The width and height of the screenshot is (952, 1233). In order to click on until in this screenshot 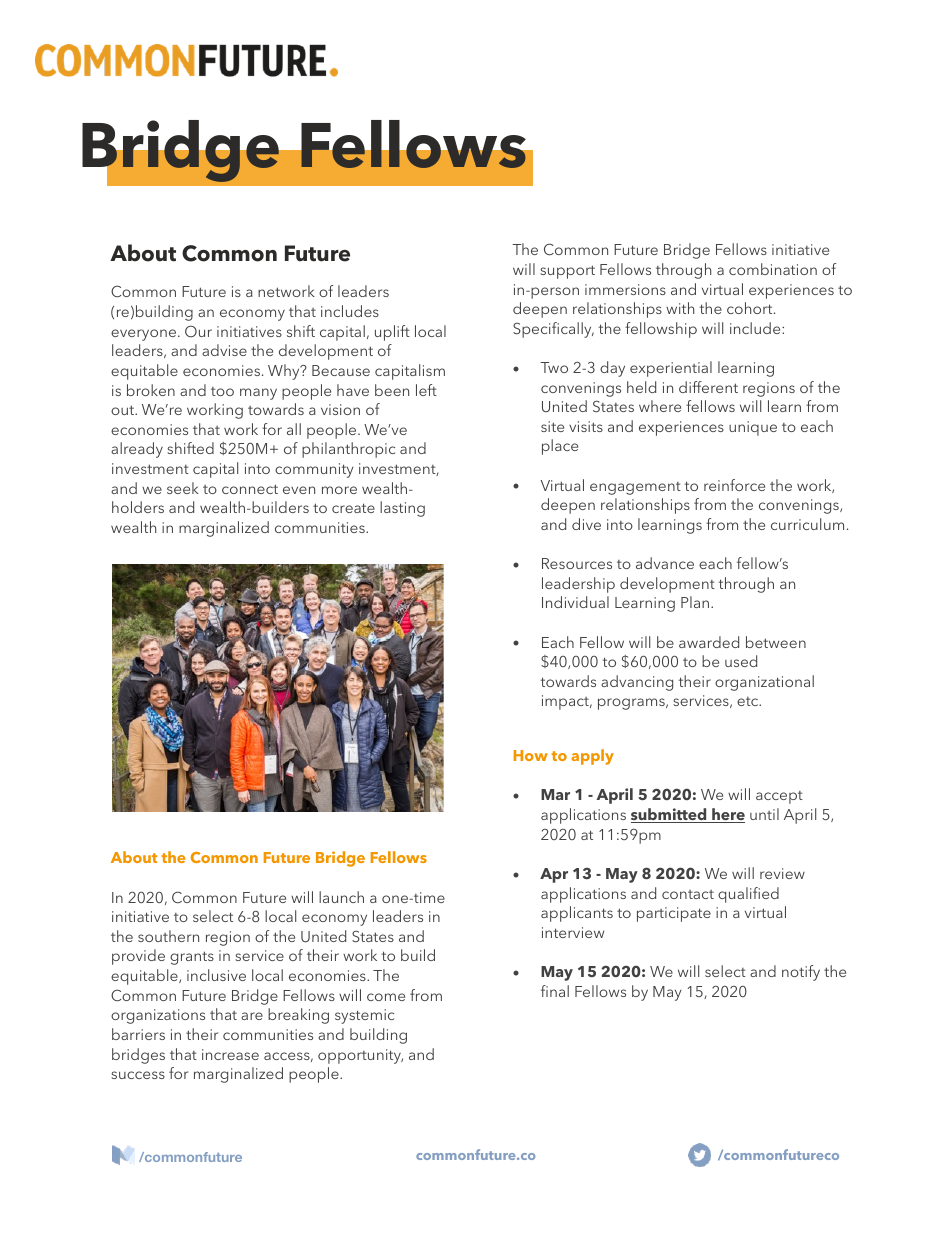, I will do `click(764, 814)`.
